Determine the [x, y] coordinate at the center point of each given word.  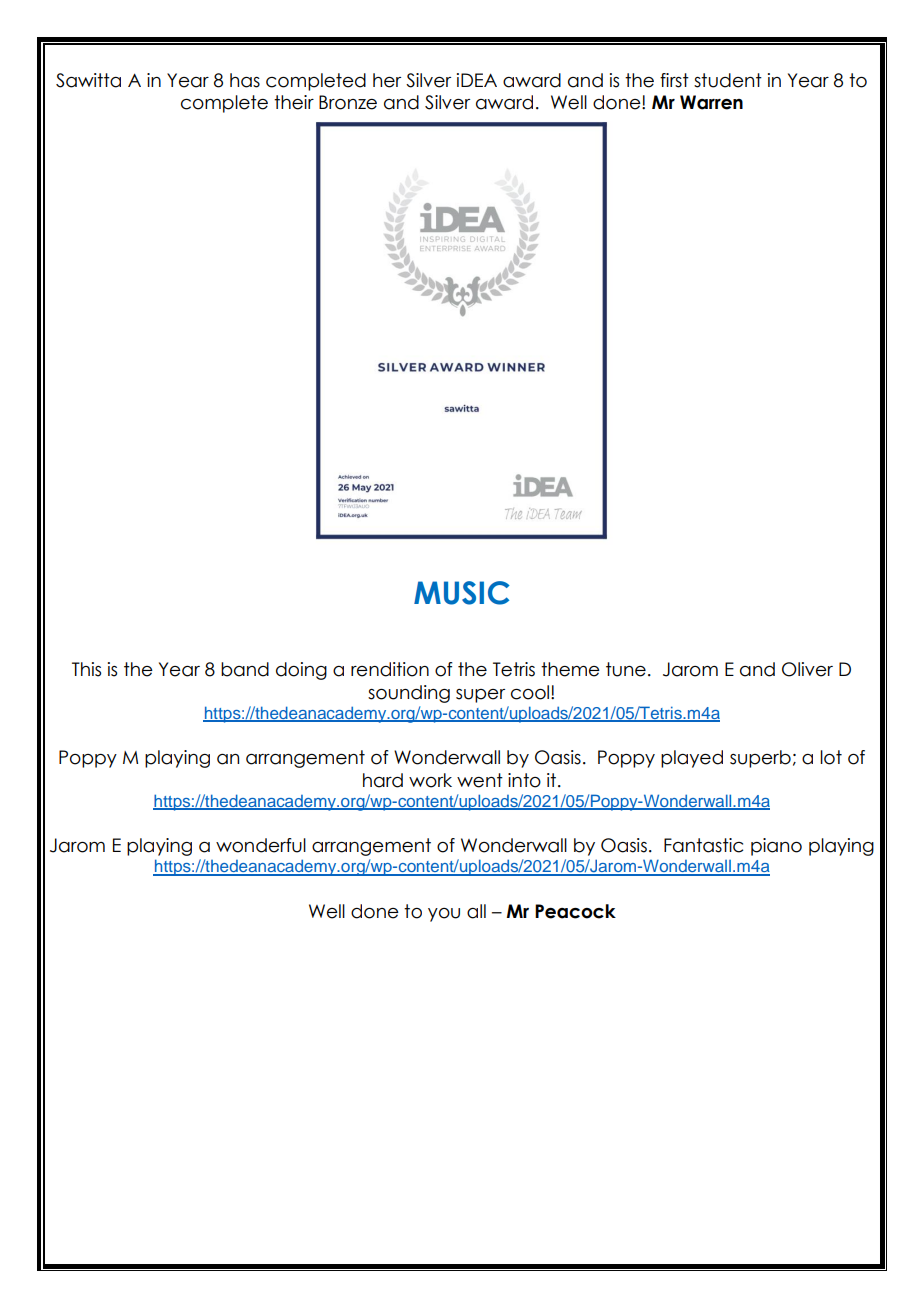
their [294, 102]
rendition [390, 669]
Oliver [807, 669]
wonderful [261, 845]
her [387, 80]
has [245, 80]
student [728, 80]
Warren [711, 102]
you [444, 915]
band [245, 669]
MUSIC [462, 593]
